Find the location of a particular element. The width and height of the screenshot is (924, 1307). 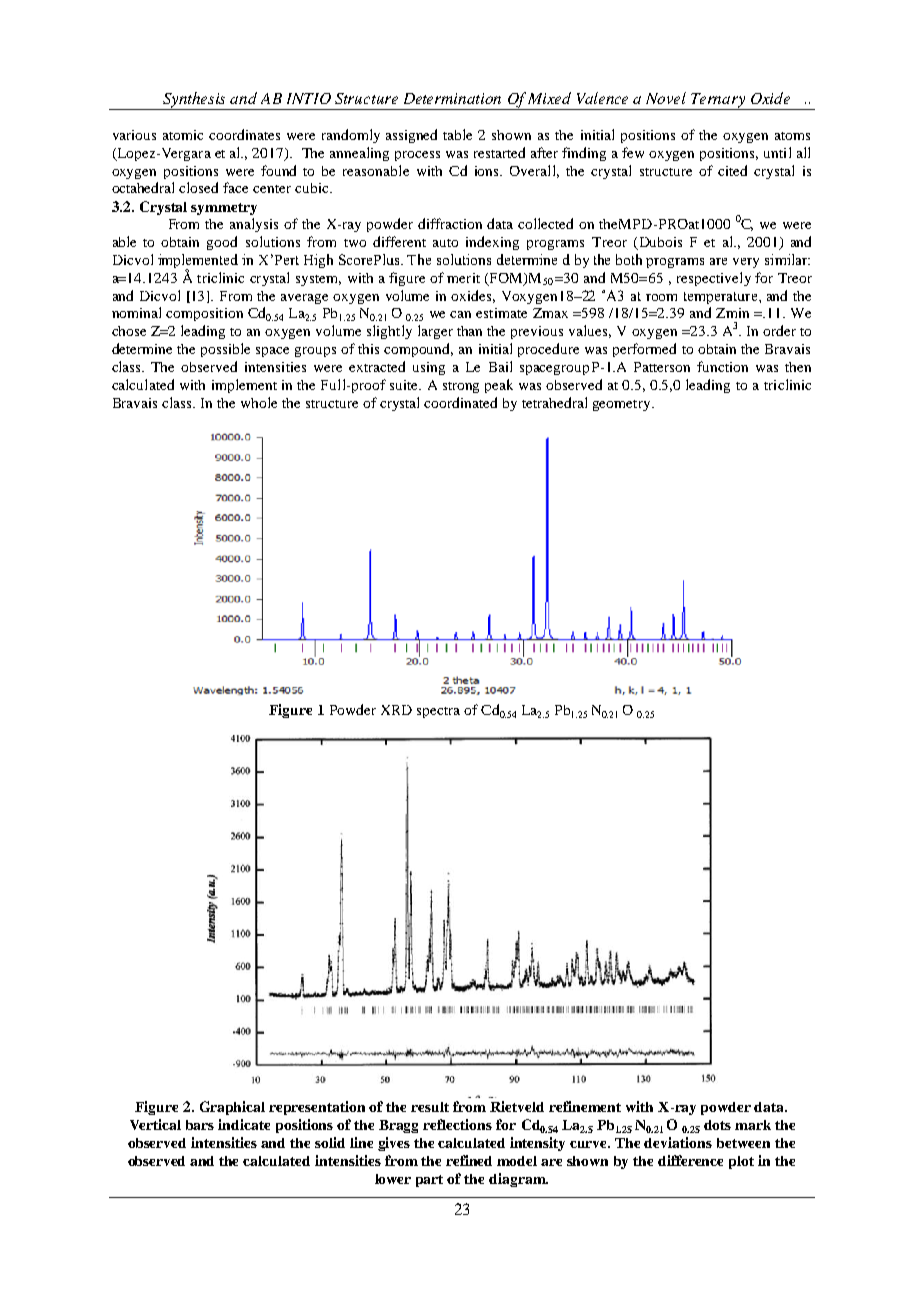

possible is located at coordinates (225, 350).
